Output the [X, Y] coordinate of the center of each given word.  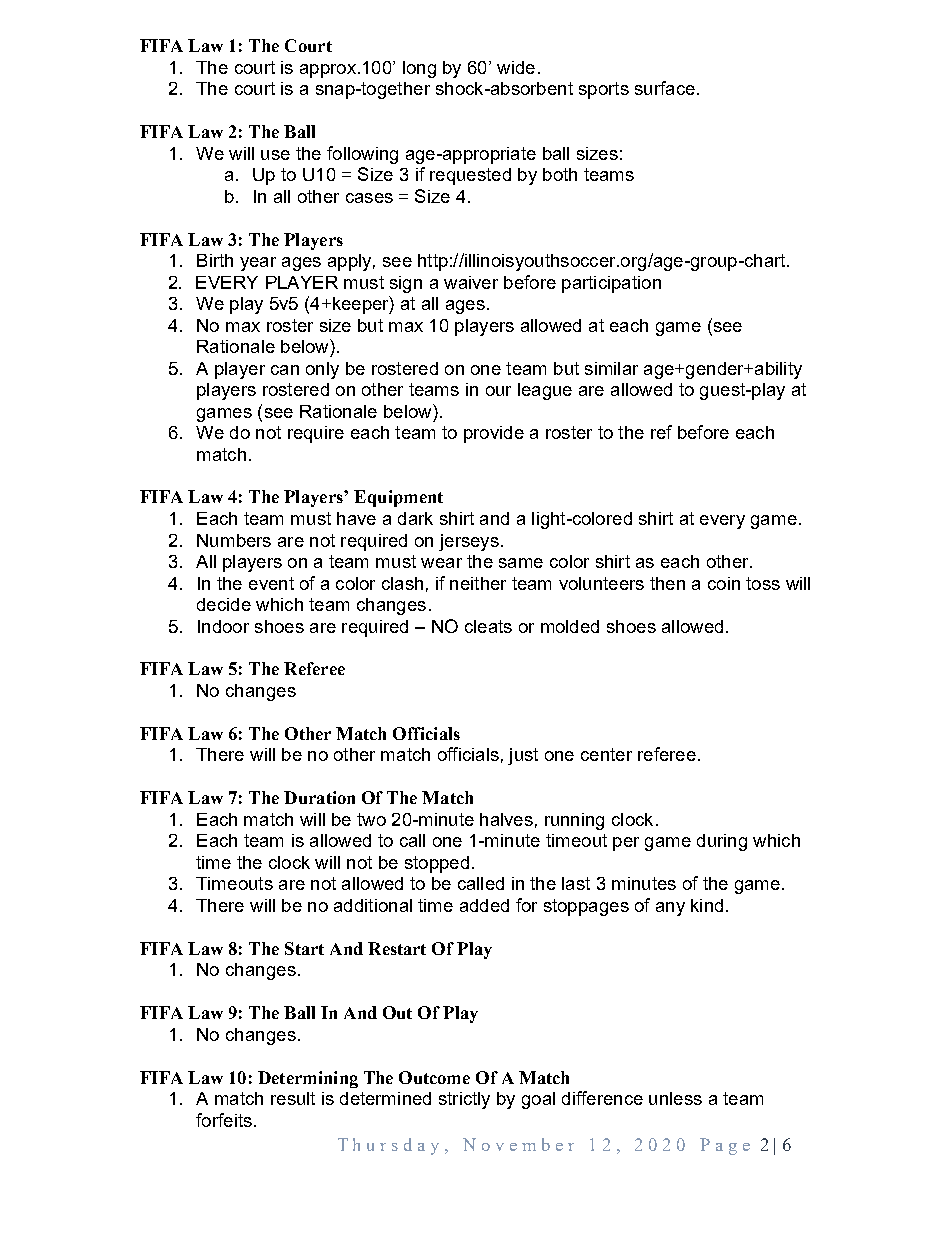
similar [611, 368]
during [722, 842]
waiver [471, 282]
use [275, 155]
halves [506, 819]
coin [724, 583]
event [271, 583]
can [285, 370]
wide [516, 67]
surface [665, 88]
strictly [464, 1100]
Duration [319, 797]
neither [478, 583]
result [293, 1098]
